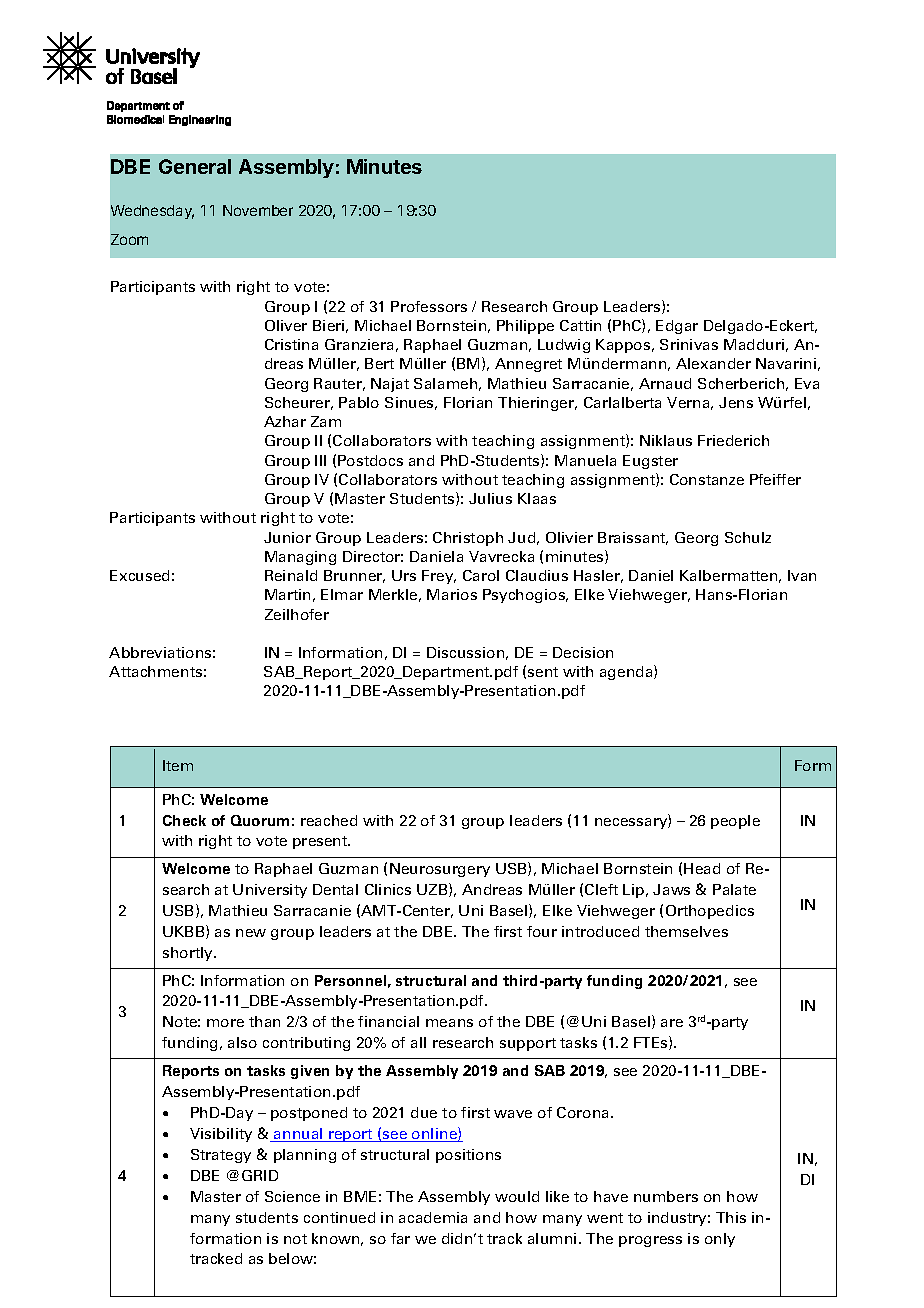  What do you see at coordinates (677, 327) in the screenshot?
I see `Edgar` at bounding box center [677, 327].
